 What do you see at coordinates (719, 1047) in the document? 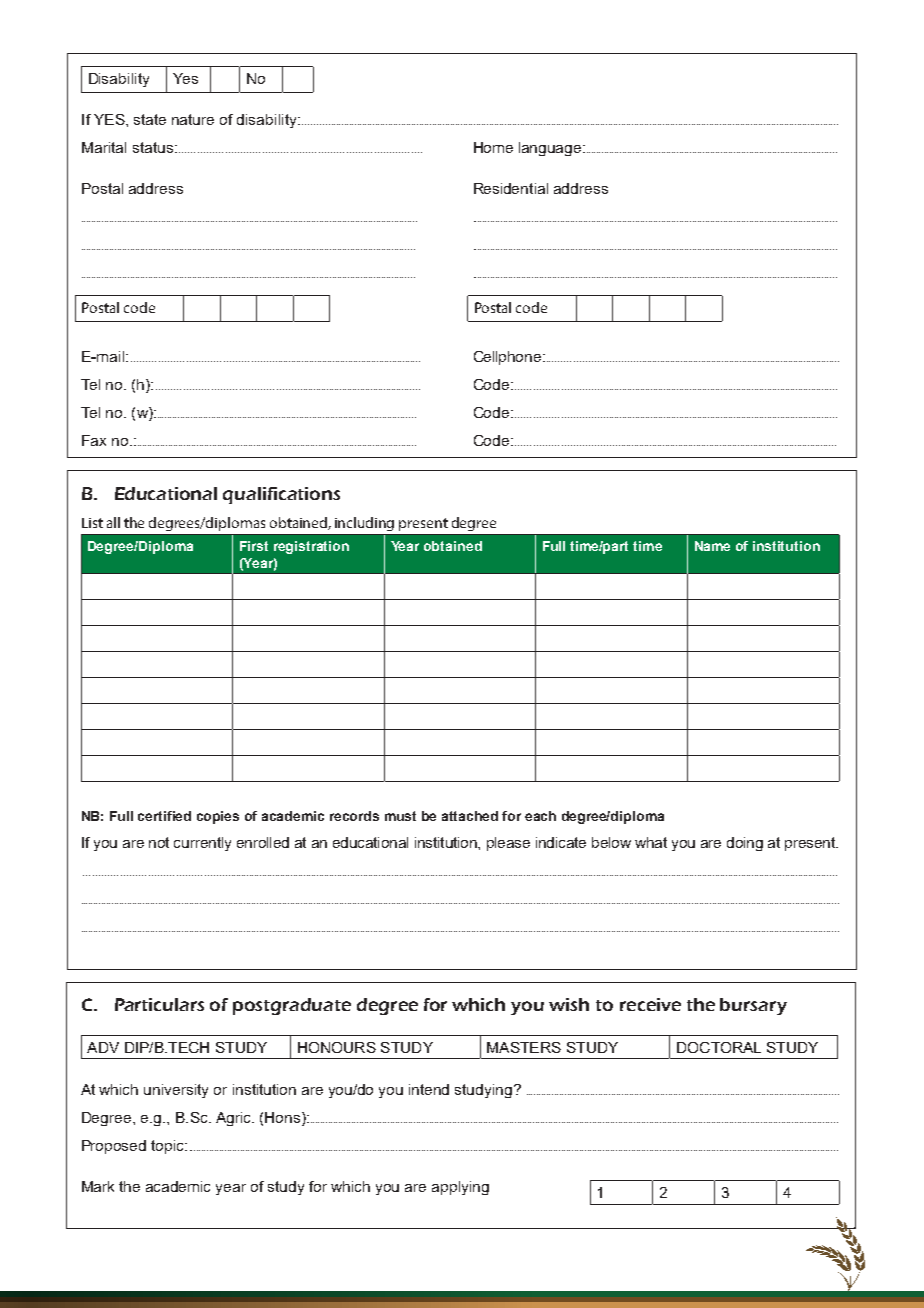
I see `DOCTORAL` at bounding box center [719, 1047].
